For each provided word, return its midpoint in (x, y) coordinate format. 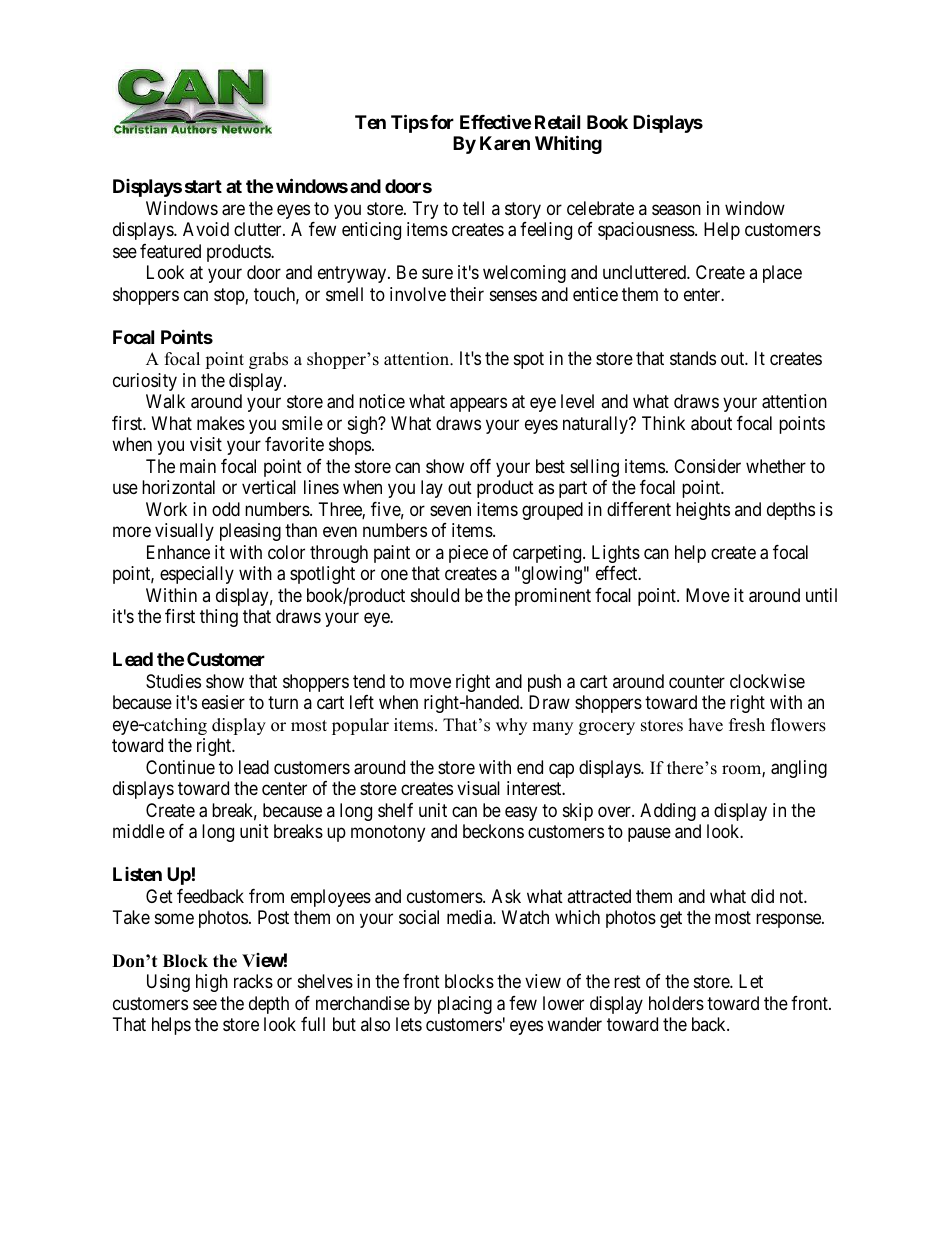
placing (465, 1005)
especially (197, 575)
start (203, 186)
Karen (505, 143)
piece (468, 554)
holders (676, 1003)
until (821, 595)
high (212, 983)
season (676, 210)
